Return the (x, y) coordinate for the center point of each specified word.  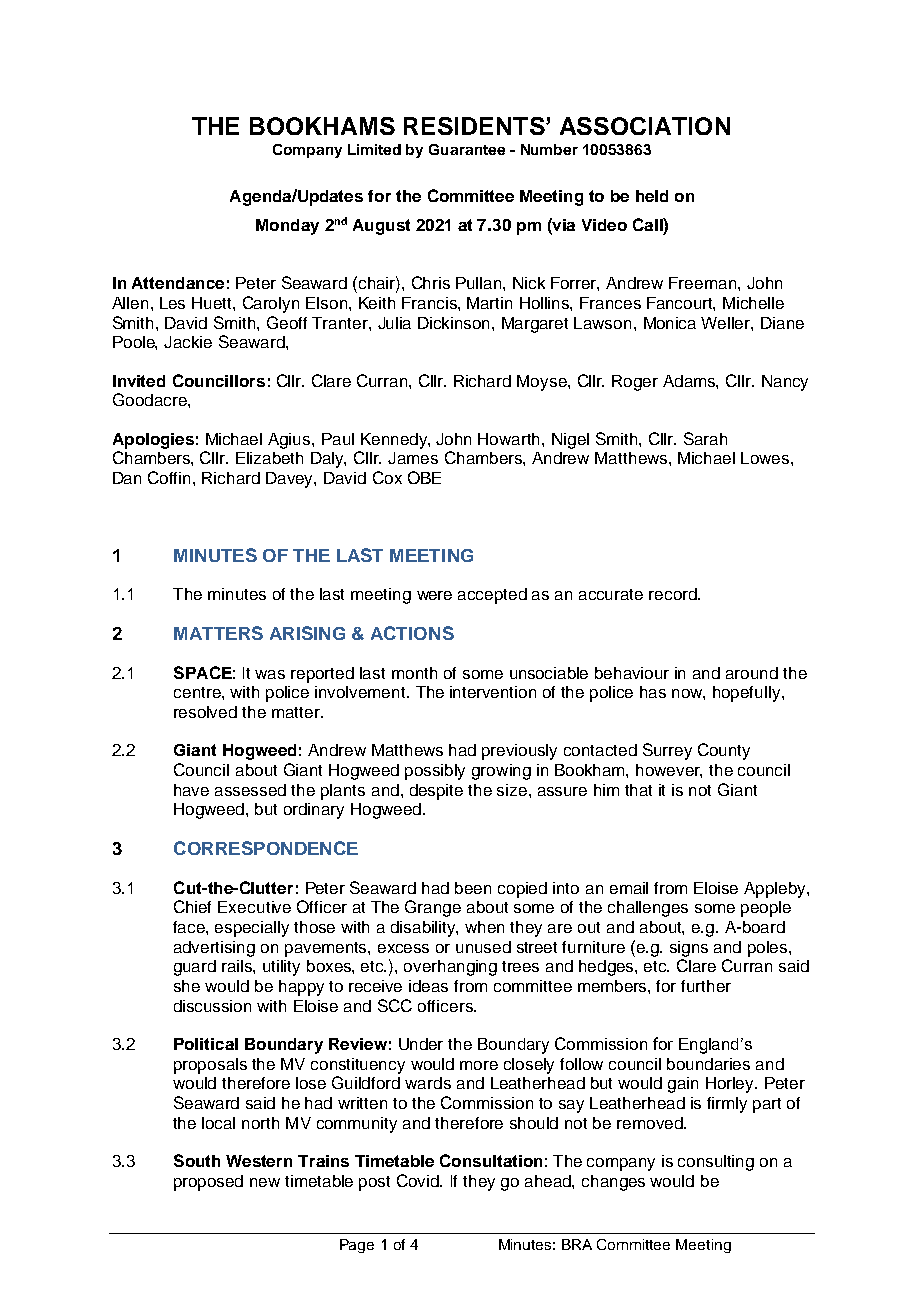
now (688, 694)
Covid (419, 1180)
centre (198, 692)
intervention (493, 692)
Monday (287, 227)
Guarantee (467, 149)
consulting (716, 1163)
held (652, 196)
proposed (208, 1183)
